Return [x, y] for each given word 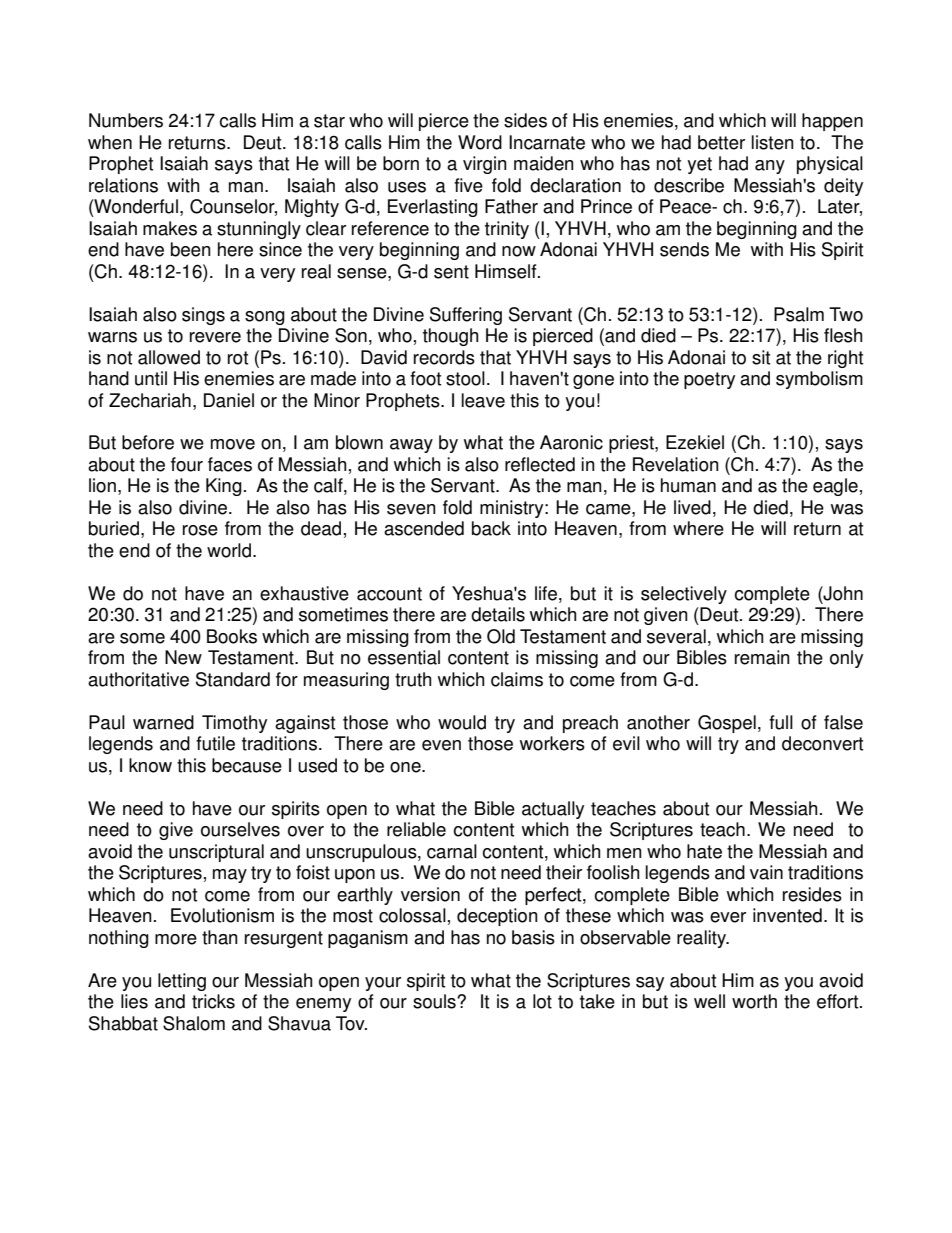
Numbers [126, 120]
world [229, 550]
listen [773, 142]
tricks [213, 1001]
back [491, 528]
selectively [684, 595]
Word [480, 142]
